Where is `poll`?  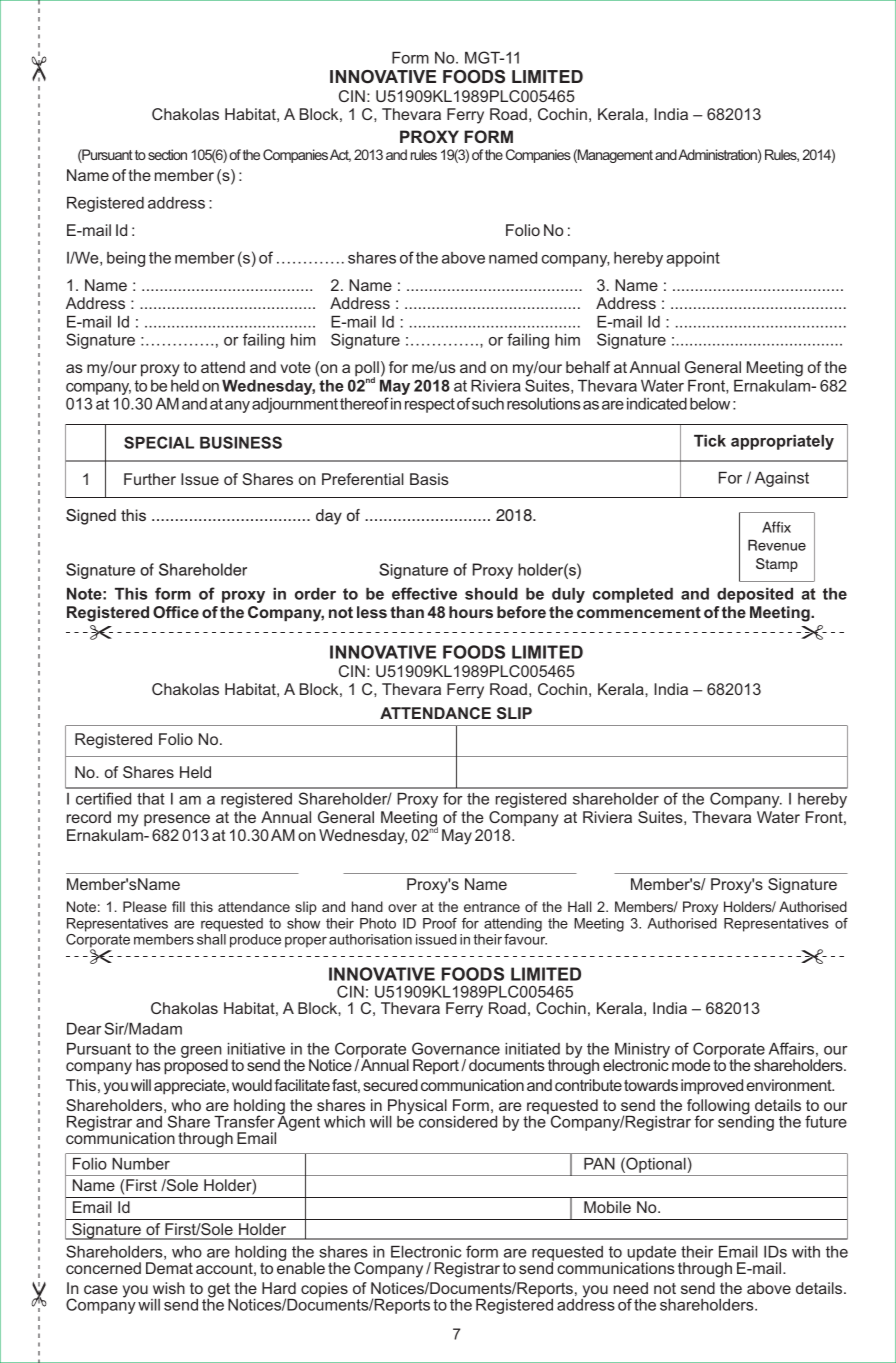
poll is located at coordinates (367, 370).
